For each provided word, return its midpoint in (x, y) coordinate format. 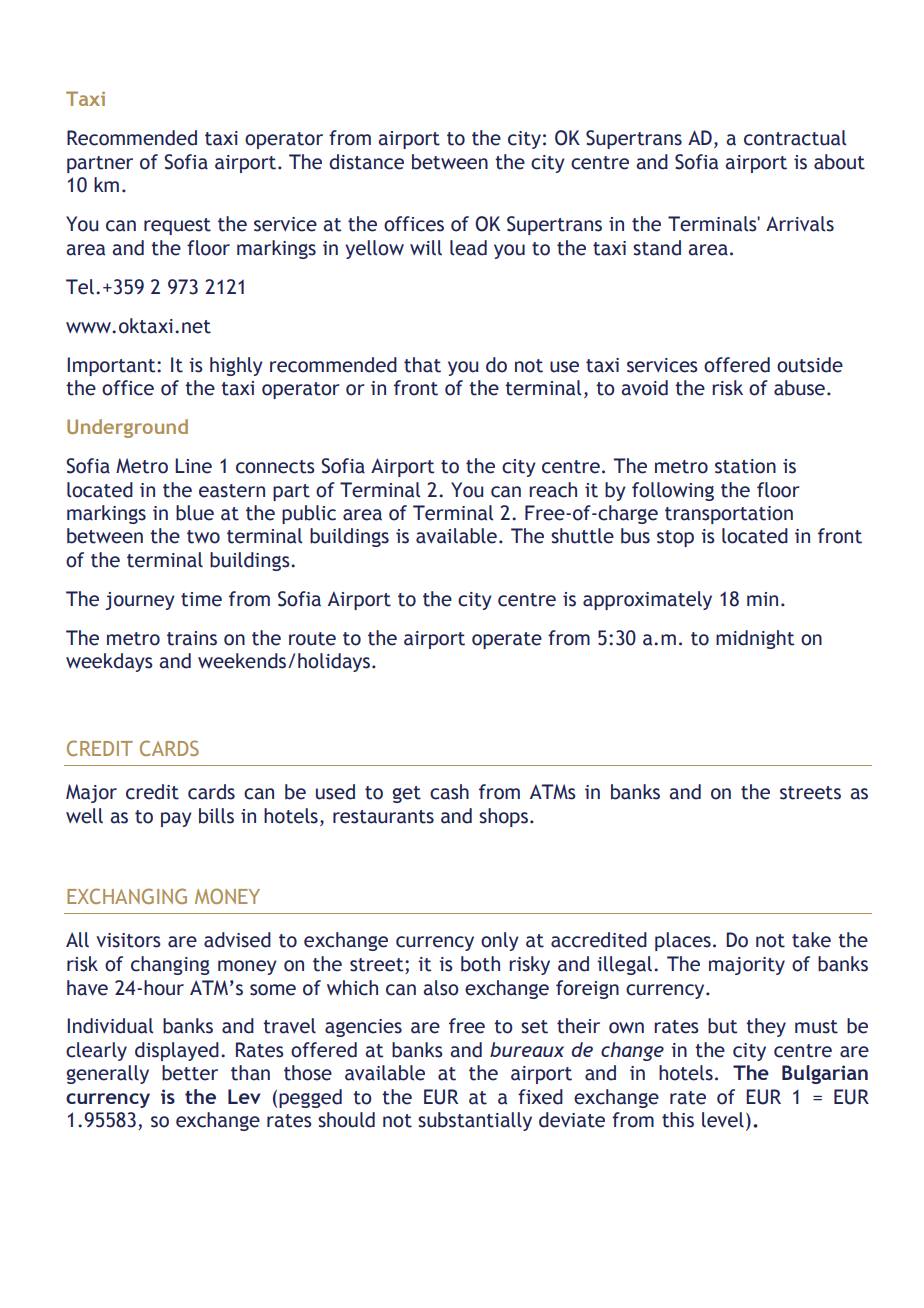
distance (366, 162)
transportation (729, 515)
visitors (128, 940)
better (190, 1073)
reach (553, 490)
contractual (795, 138)
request (177, 226)
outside (810, 365)
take (811, 940)
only (500, 941)
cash (449, 792)
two (203, 537)
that (422, 365)
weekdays (109, 662)
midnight (755, 639)
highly (236, 366)
